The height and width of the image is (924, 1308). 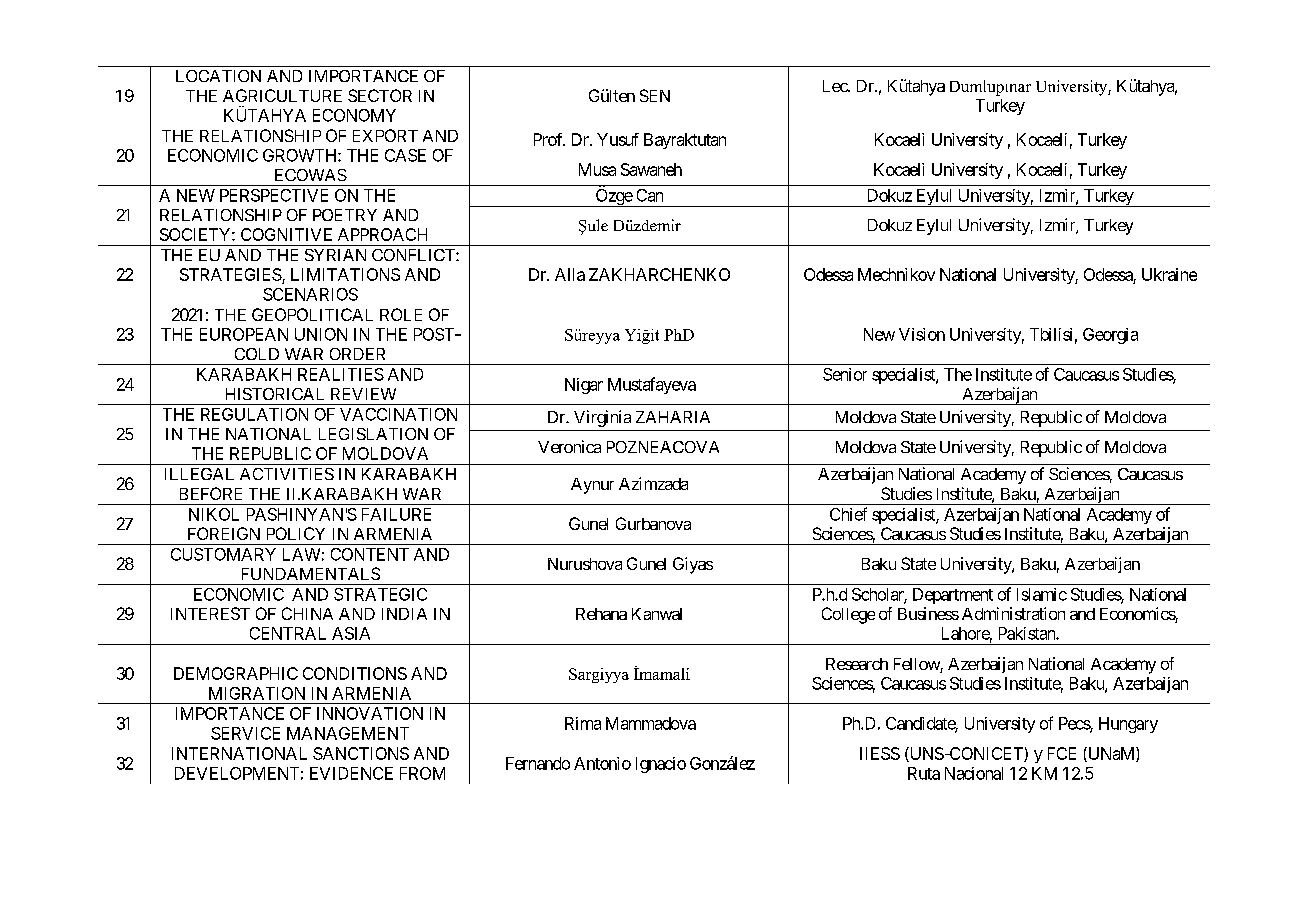 What do you see at coordinates (282, 95) in the image?
I see `AGRICULTURE` at bounding box center [282, 95].
